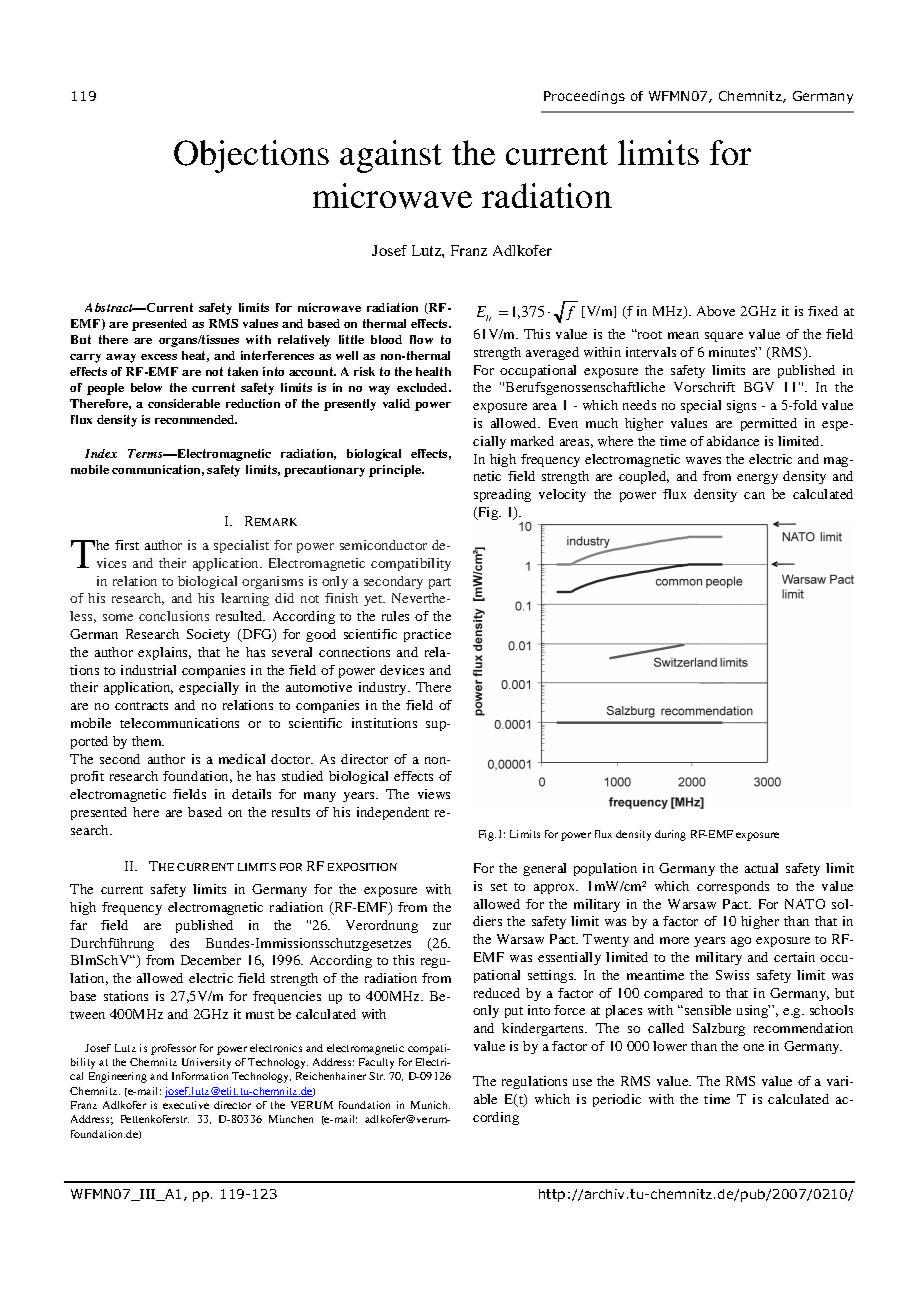  I want to click on excess, so click(159, 357).
